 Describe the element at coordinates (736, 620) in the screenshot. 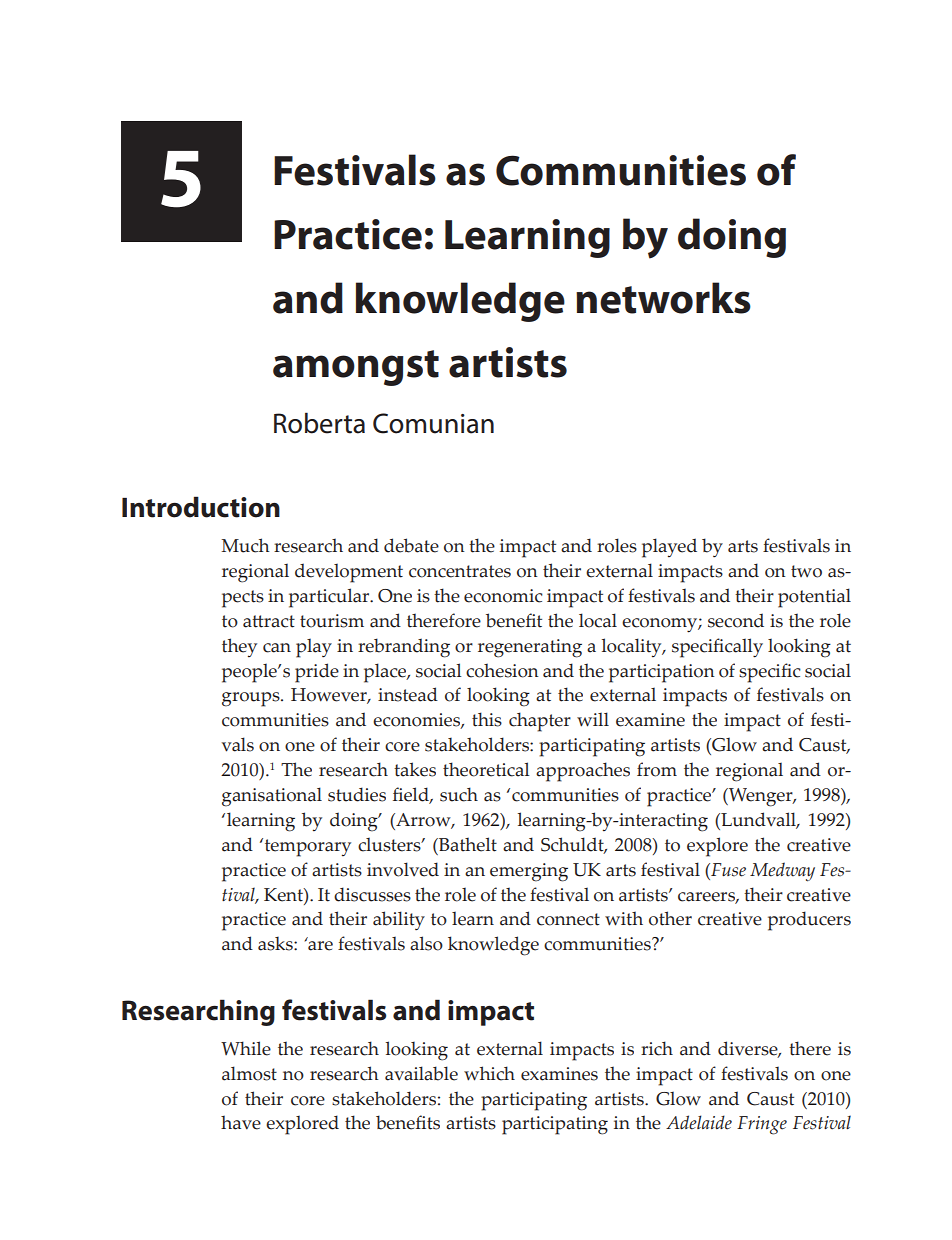

I see `second` at that location.
